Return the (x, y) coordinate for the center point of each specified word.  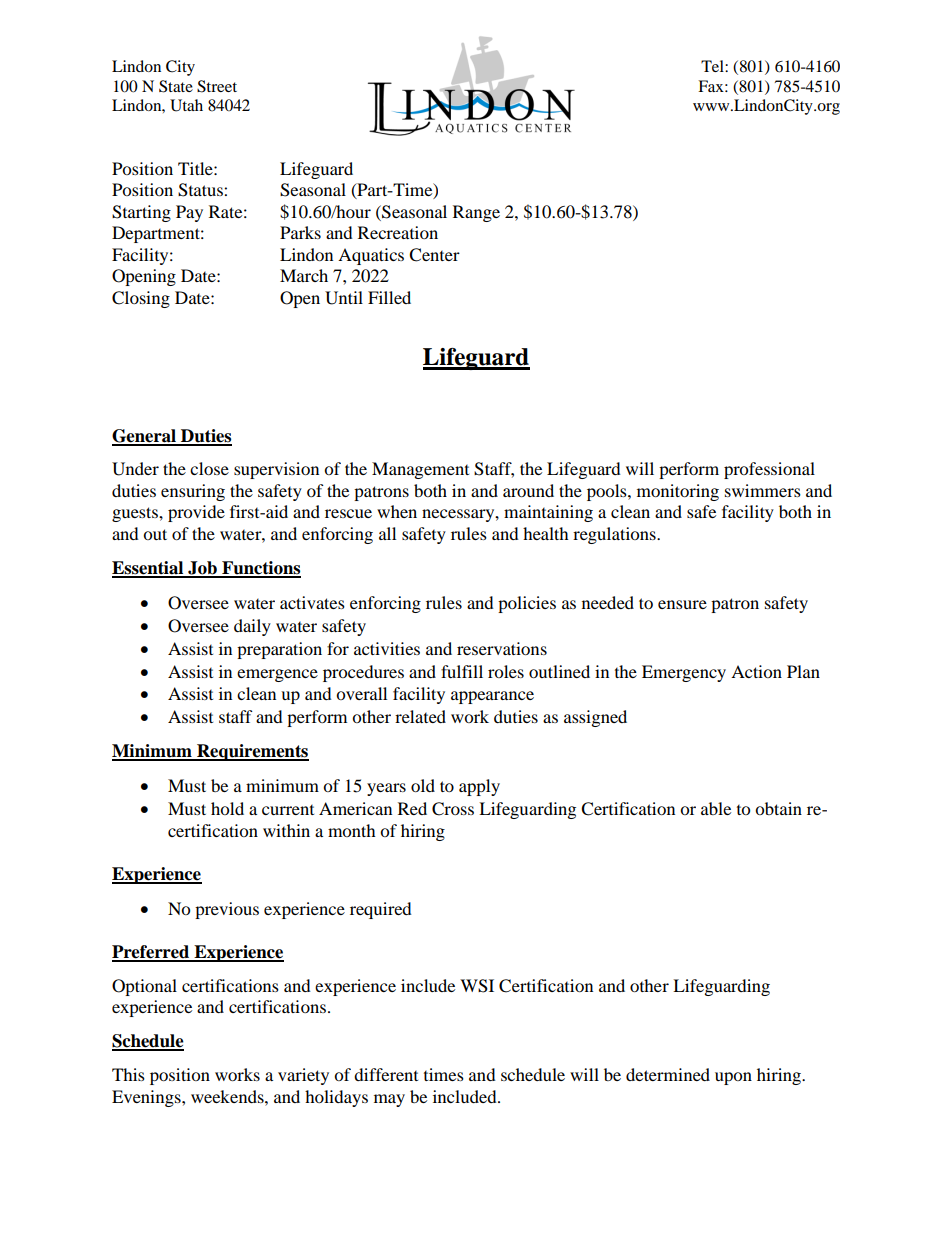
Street (217, 86)
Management (420, 470)
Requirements (252, 752)
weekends (228, 1096)
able (716, 808)
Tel (713, 66)
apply (479, 787)
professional (769, 470)
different (386, 1074)
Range (476, 213)
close (209, 468)
